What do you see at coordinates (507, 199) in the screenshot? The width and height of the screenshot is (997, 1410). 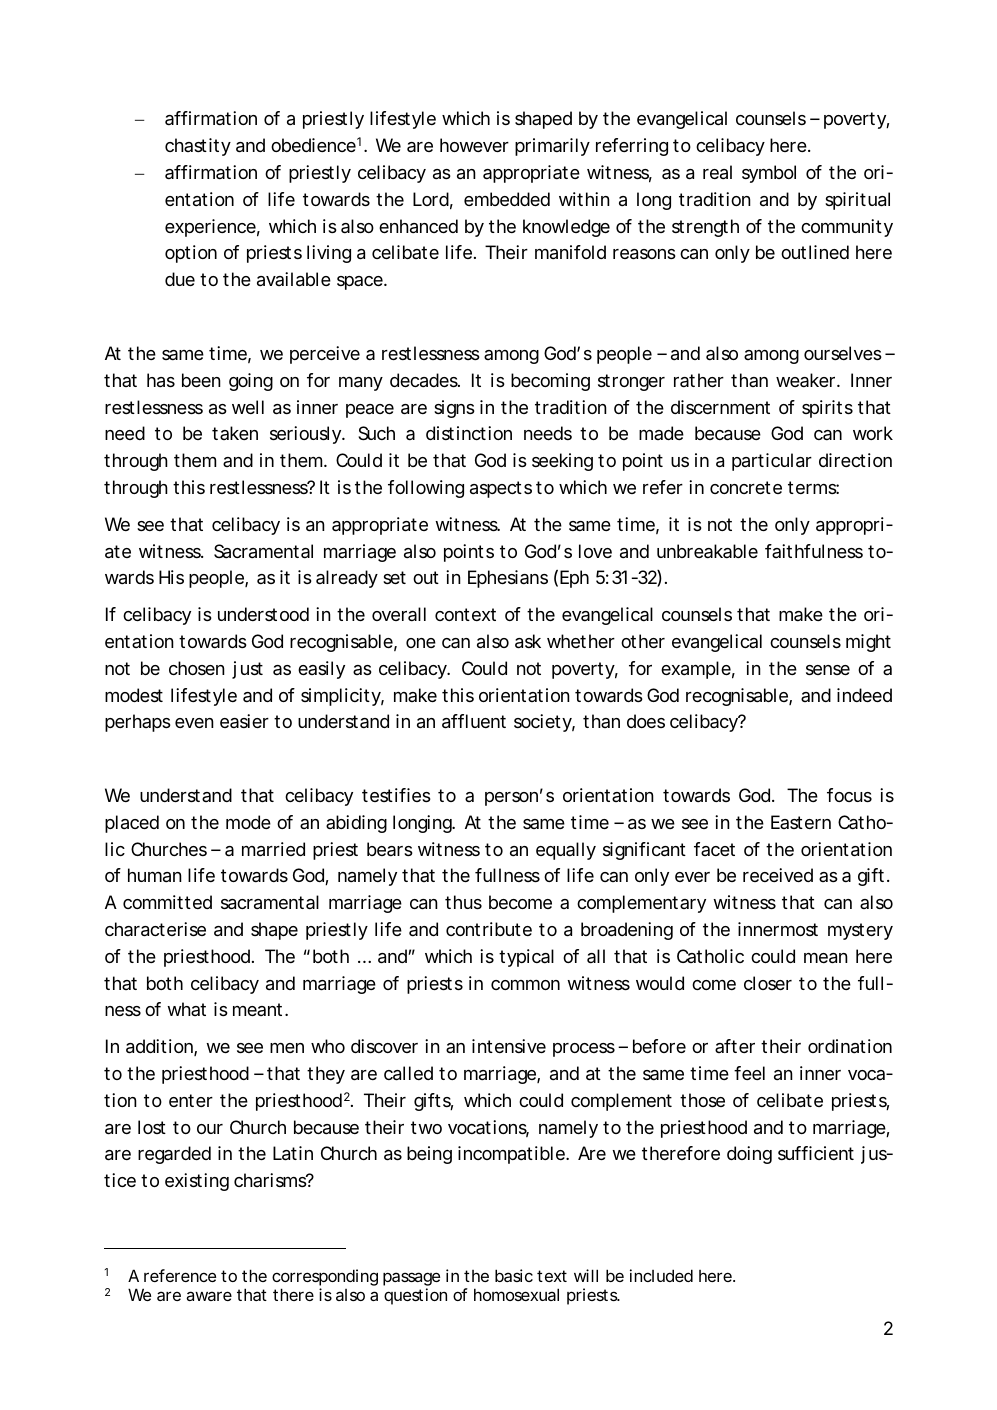 I see `embedded` at bounding box center [507, 199].
